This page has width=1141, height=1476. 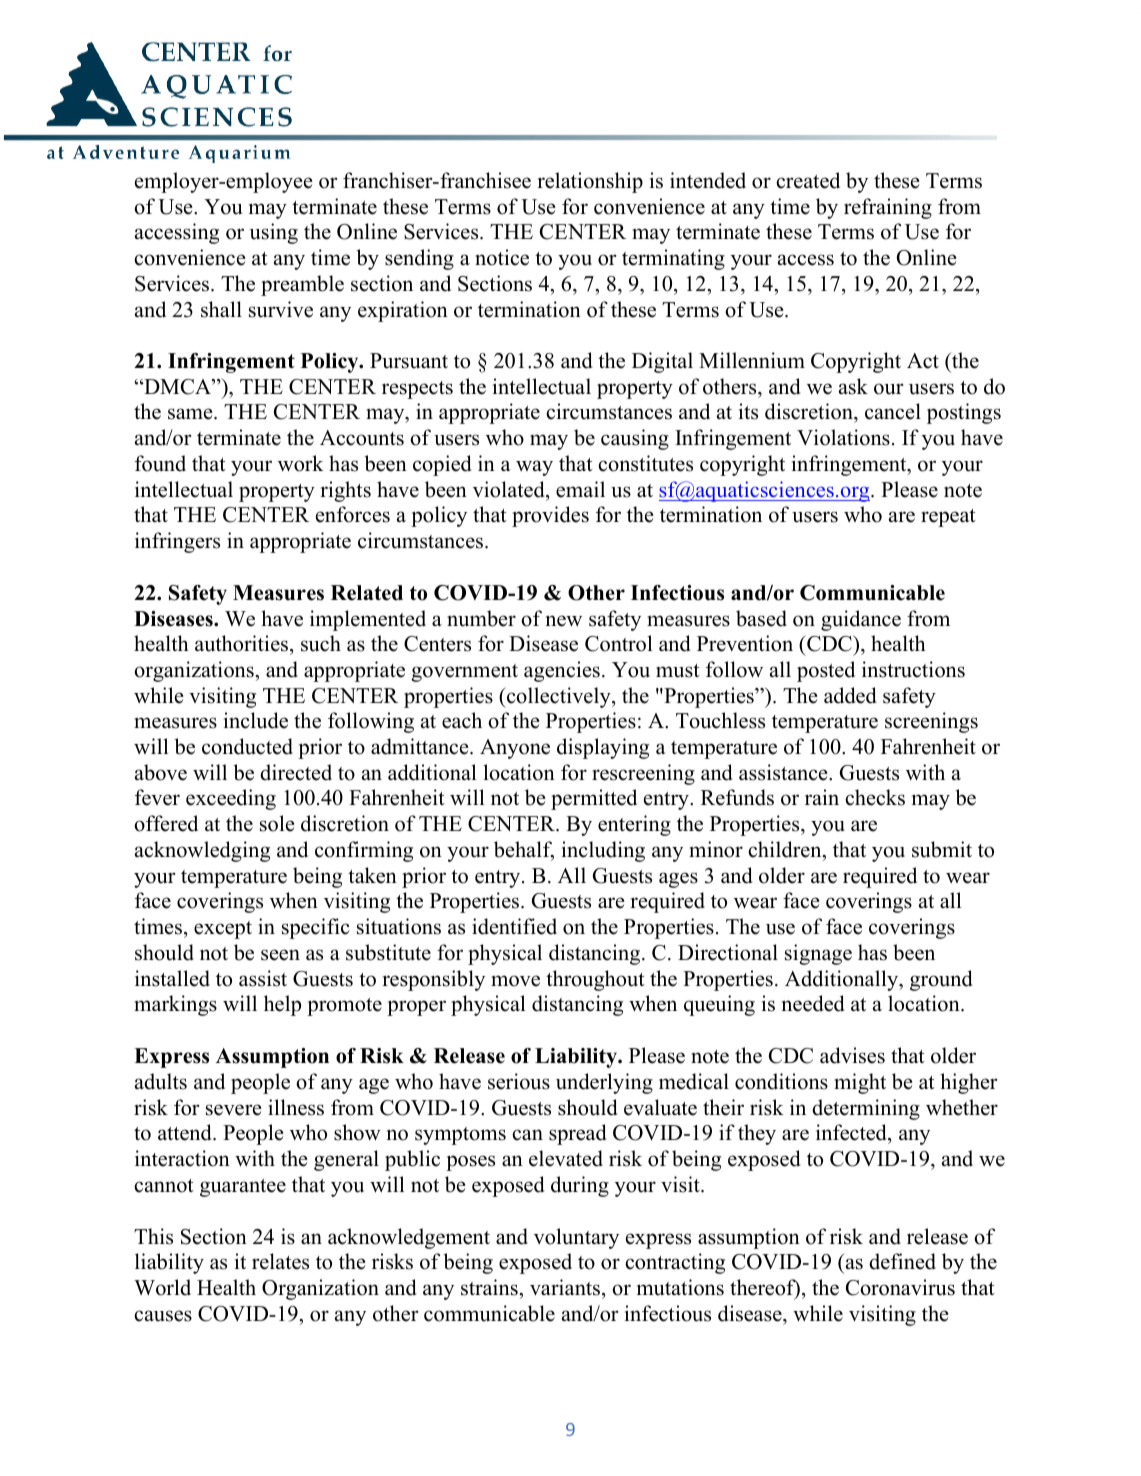 What do you see at coordinates (813, 1003) in the page?
I see `needed` at bounding box center [813, 1003].
